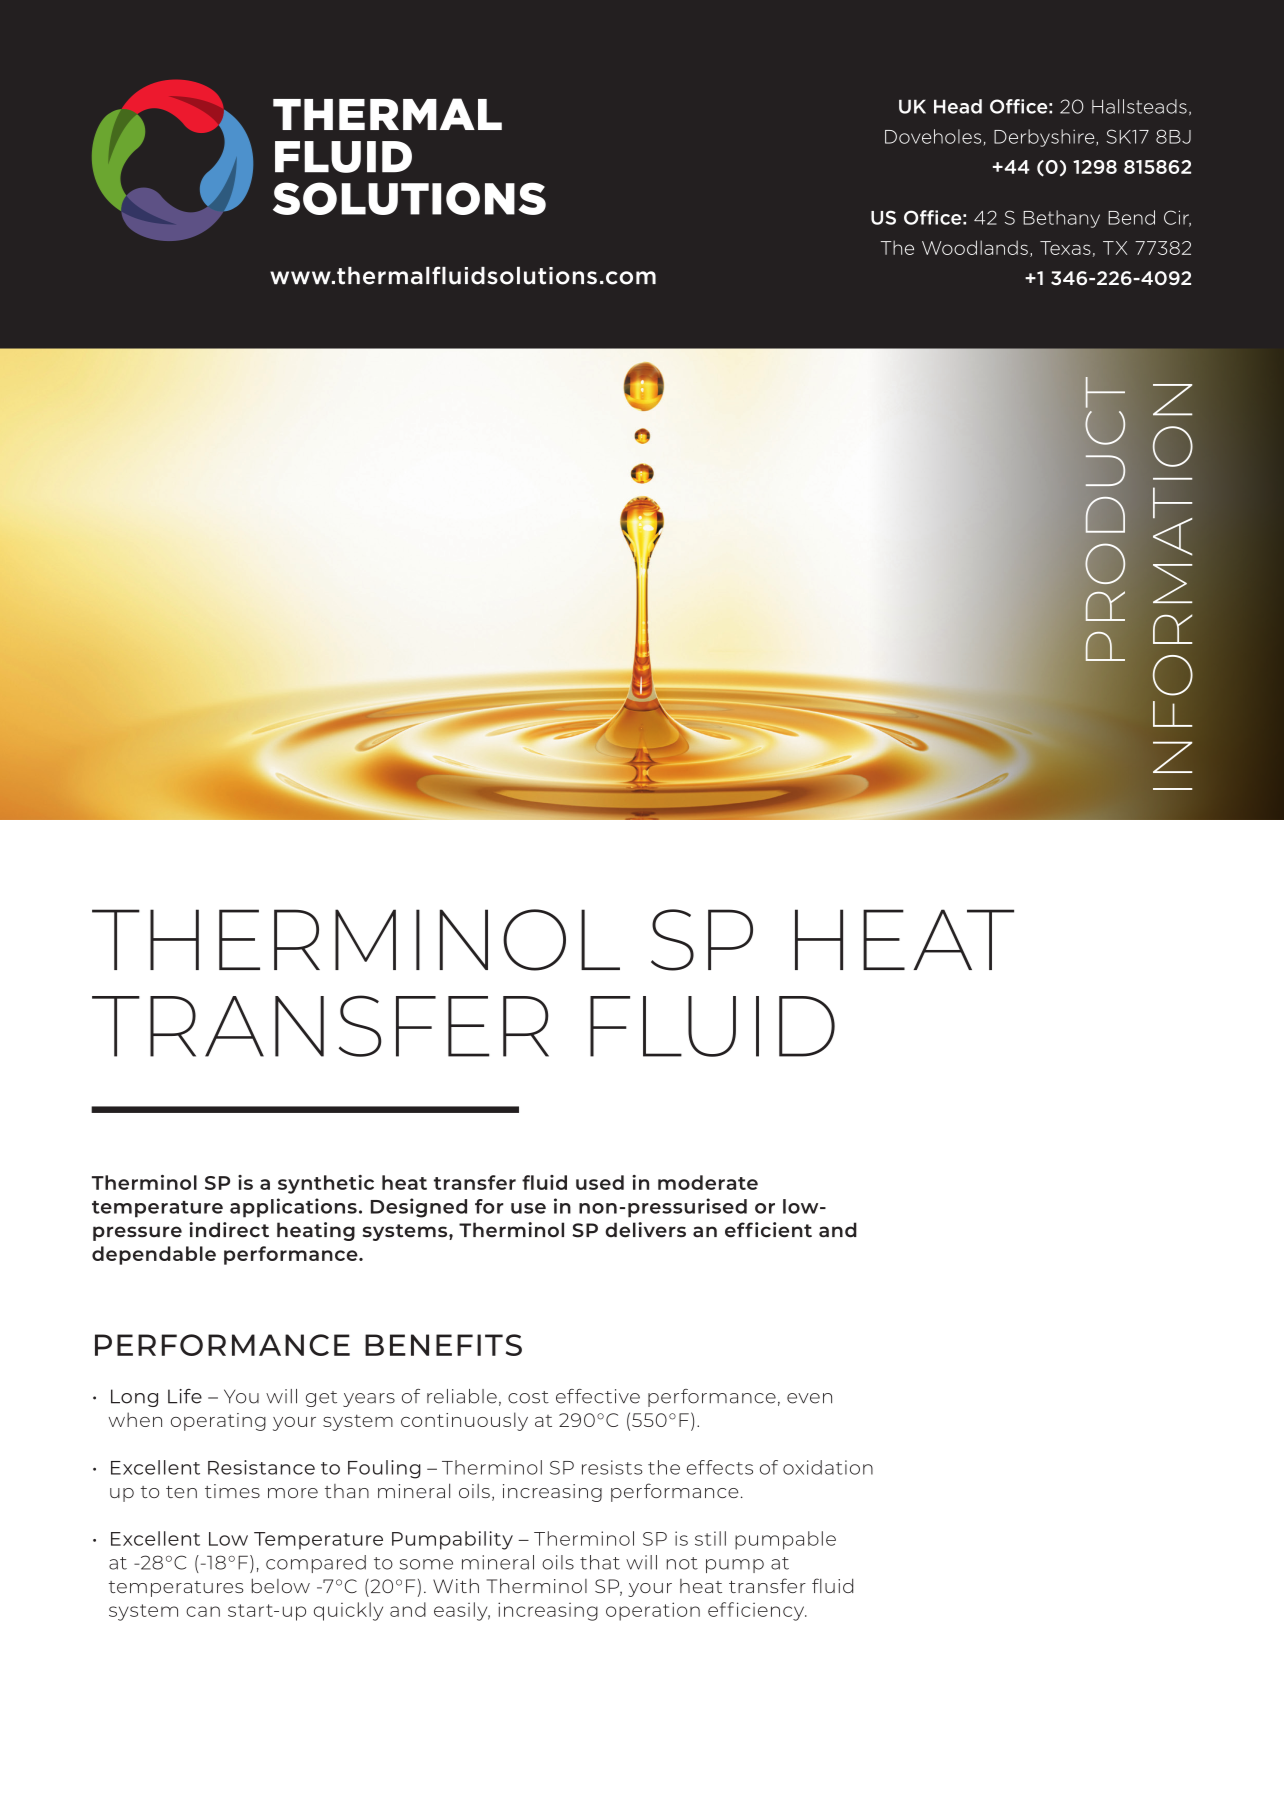  I want to click on used, so click(600, 1182).
